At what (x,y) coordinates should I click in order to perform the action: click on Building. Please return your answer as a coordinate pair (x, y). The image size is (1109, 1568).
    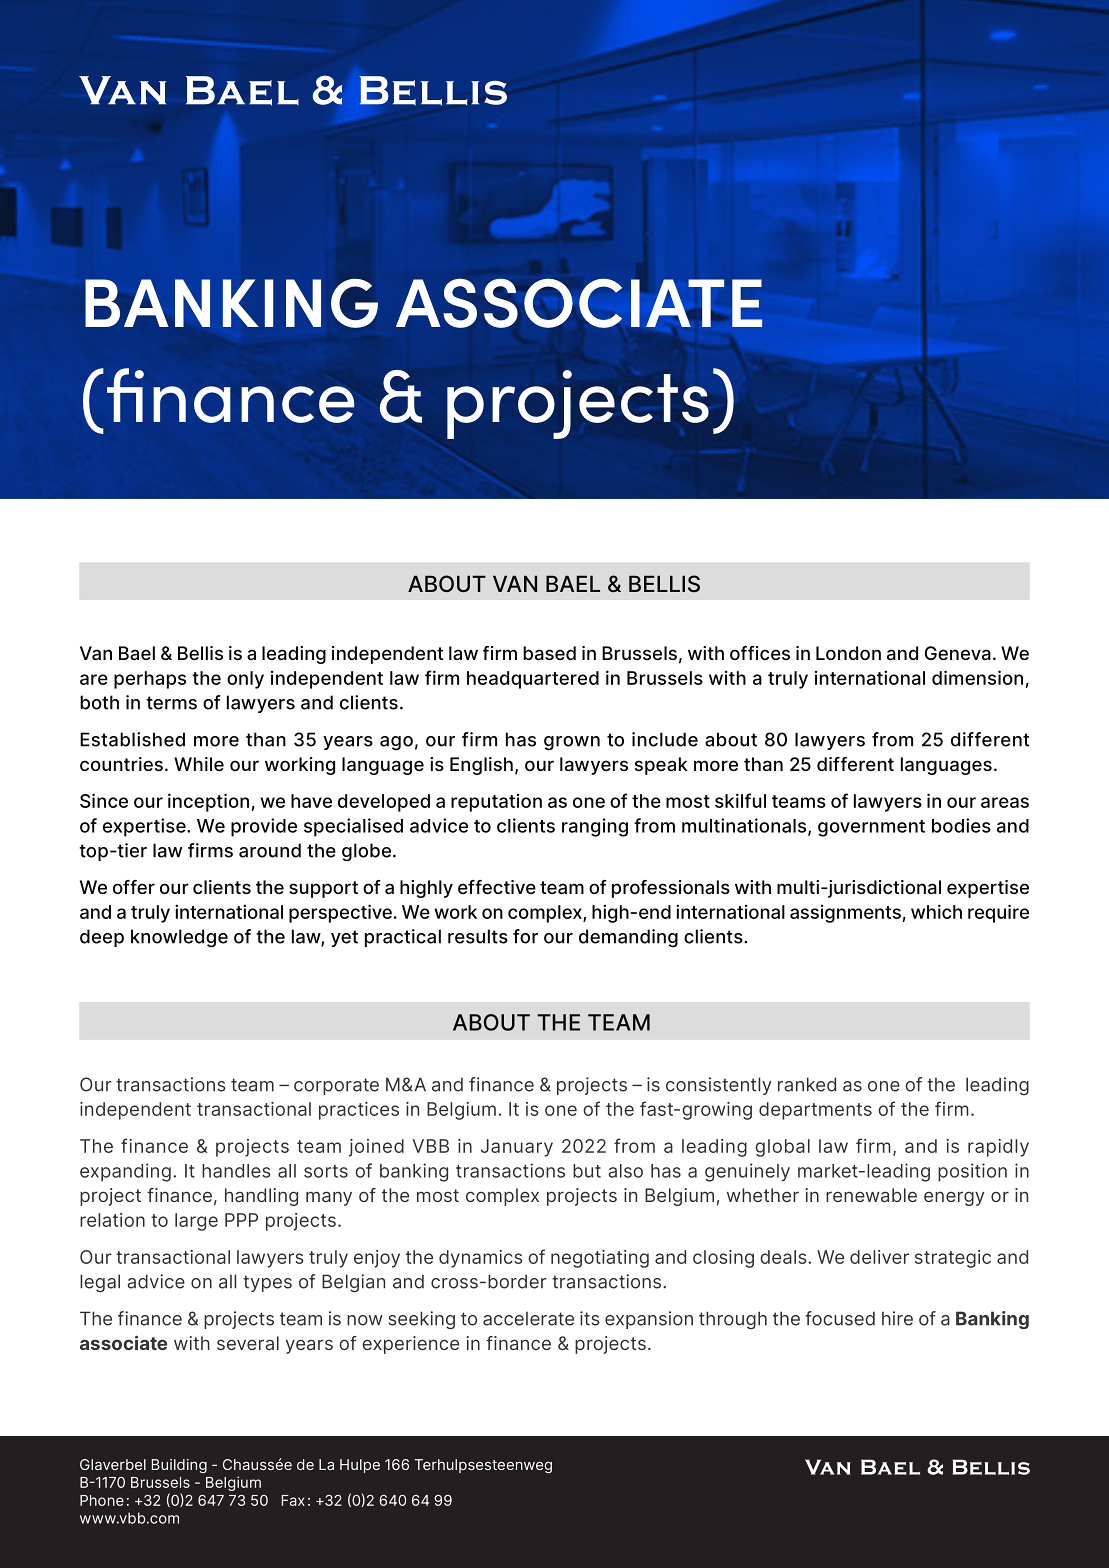
    Looking at the image, I should click on (179, 1466).
